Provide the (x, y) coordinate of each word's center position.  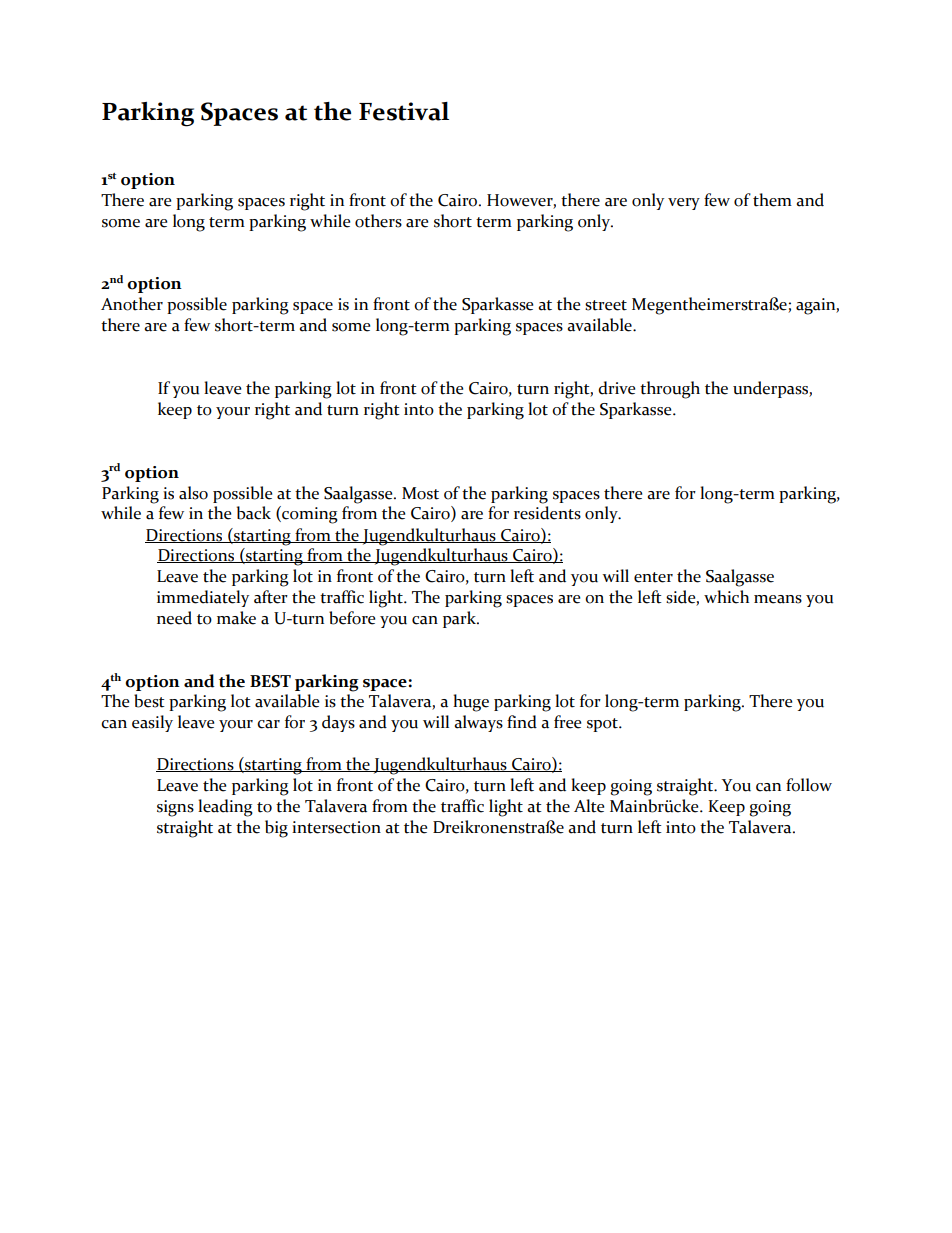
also (193, 493)
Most (420, 493)
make (236, 618)
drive (616, 388)
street (606, 305)
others (378, 221)
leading (225, 808)
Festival (404, 111)
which (726, 597)
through (670, 390)
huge (471, 703)
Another (132, 304)
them (772, 200)
